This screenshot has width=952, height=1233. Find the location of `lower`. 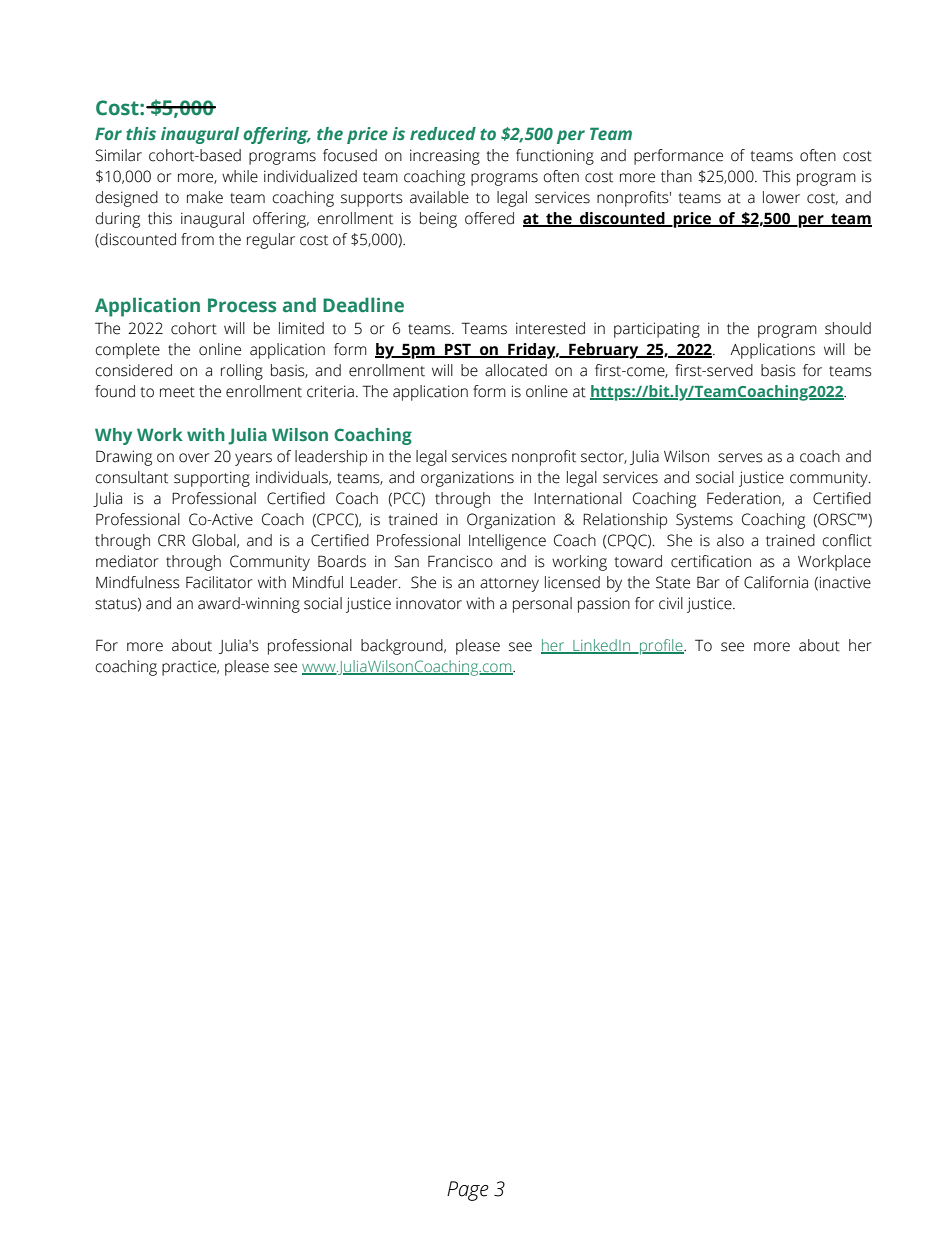

lower is located at coordinates (781, 197).
